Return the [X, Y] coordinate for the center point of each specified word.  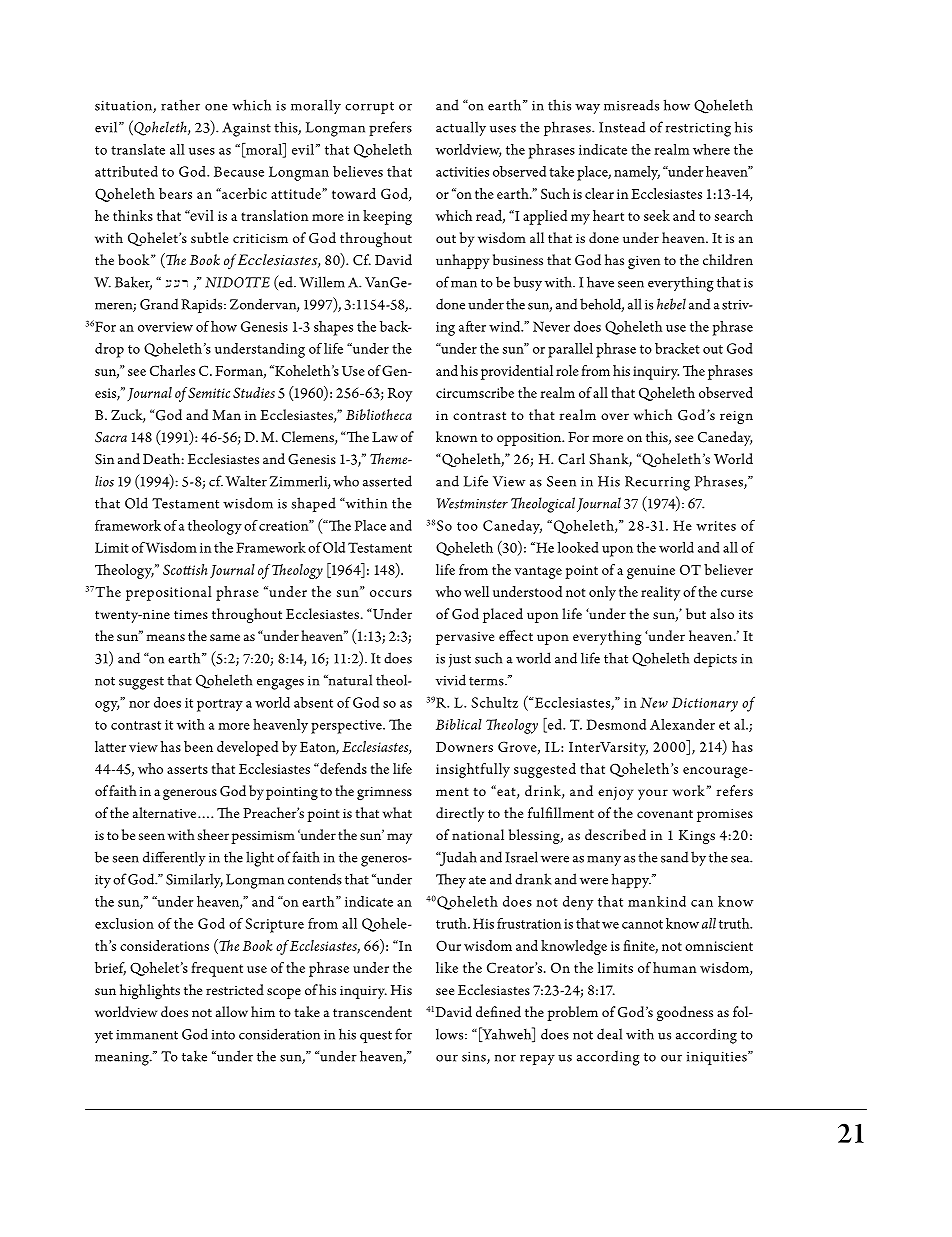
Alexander [682, 724]
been [198, 746]
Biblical [459, 724]
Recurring [657, 483]
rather [180, 105]
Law [385, 437]
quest [376, 1037]
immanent [147, 1035]
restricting [698, 130]
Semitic [209, 392]
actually [461, 128]
